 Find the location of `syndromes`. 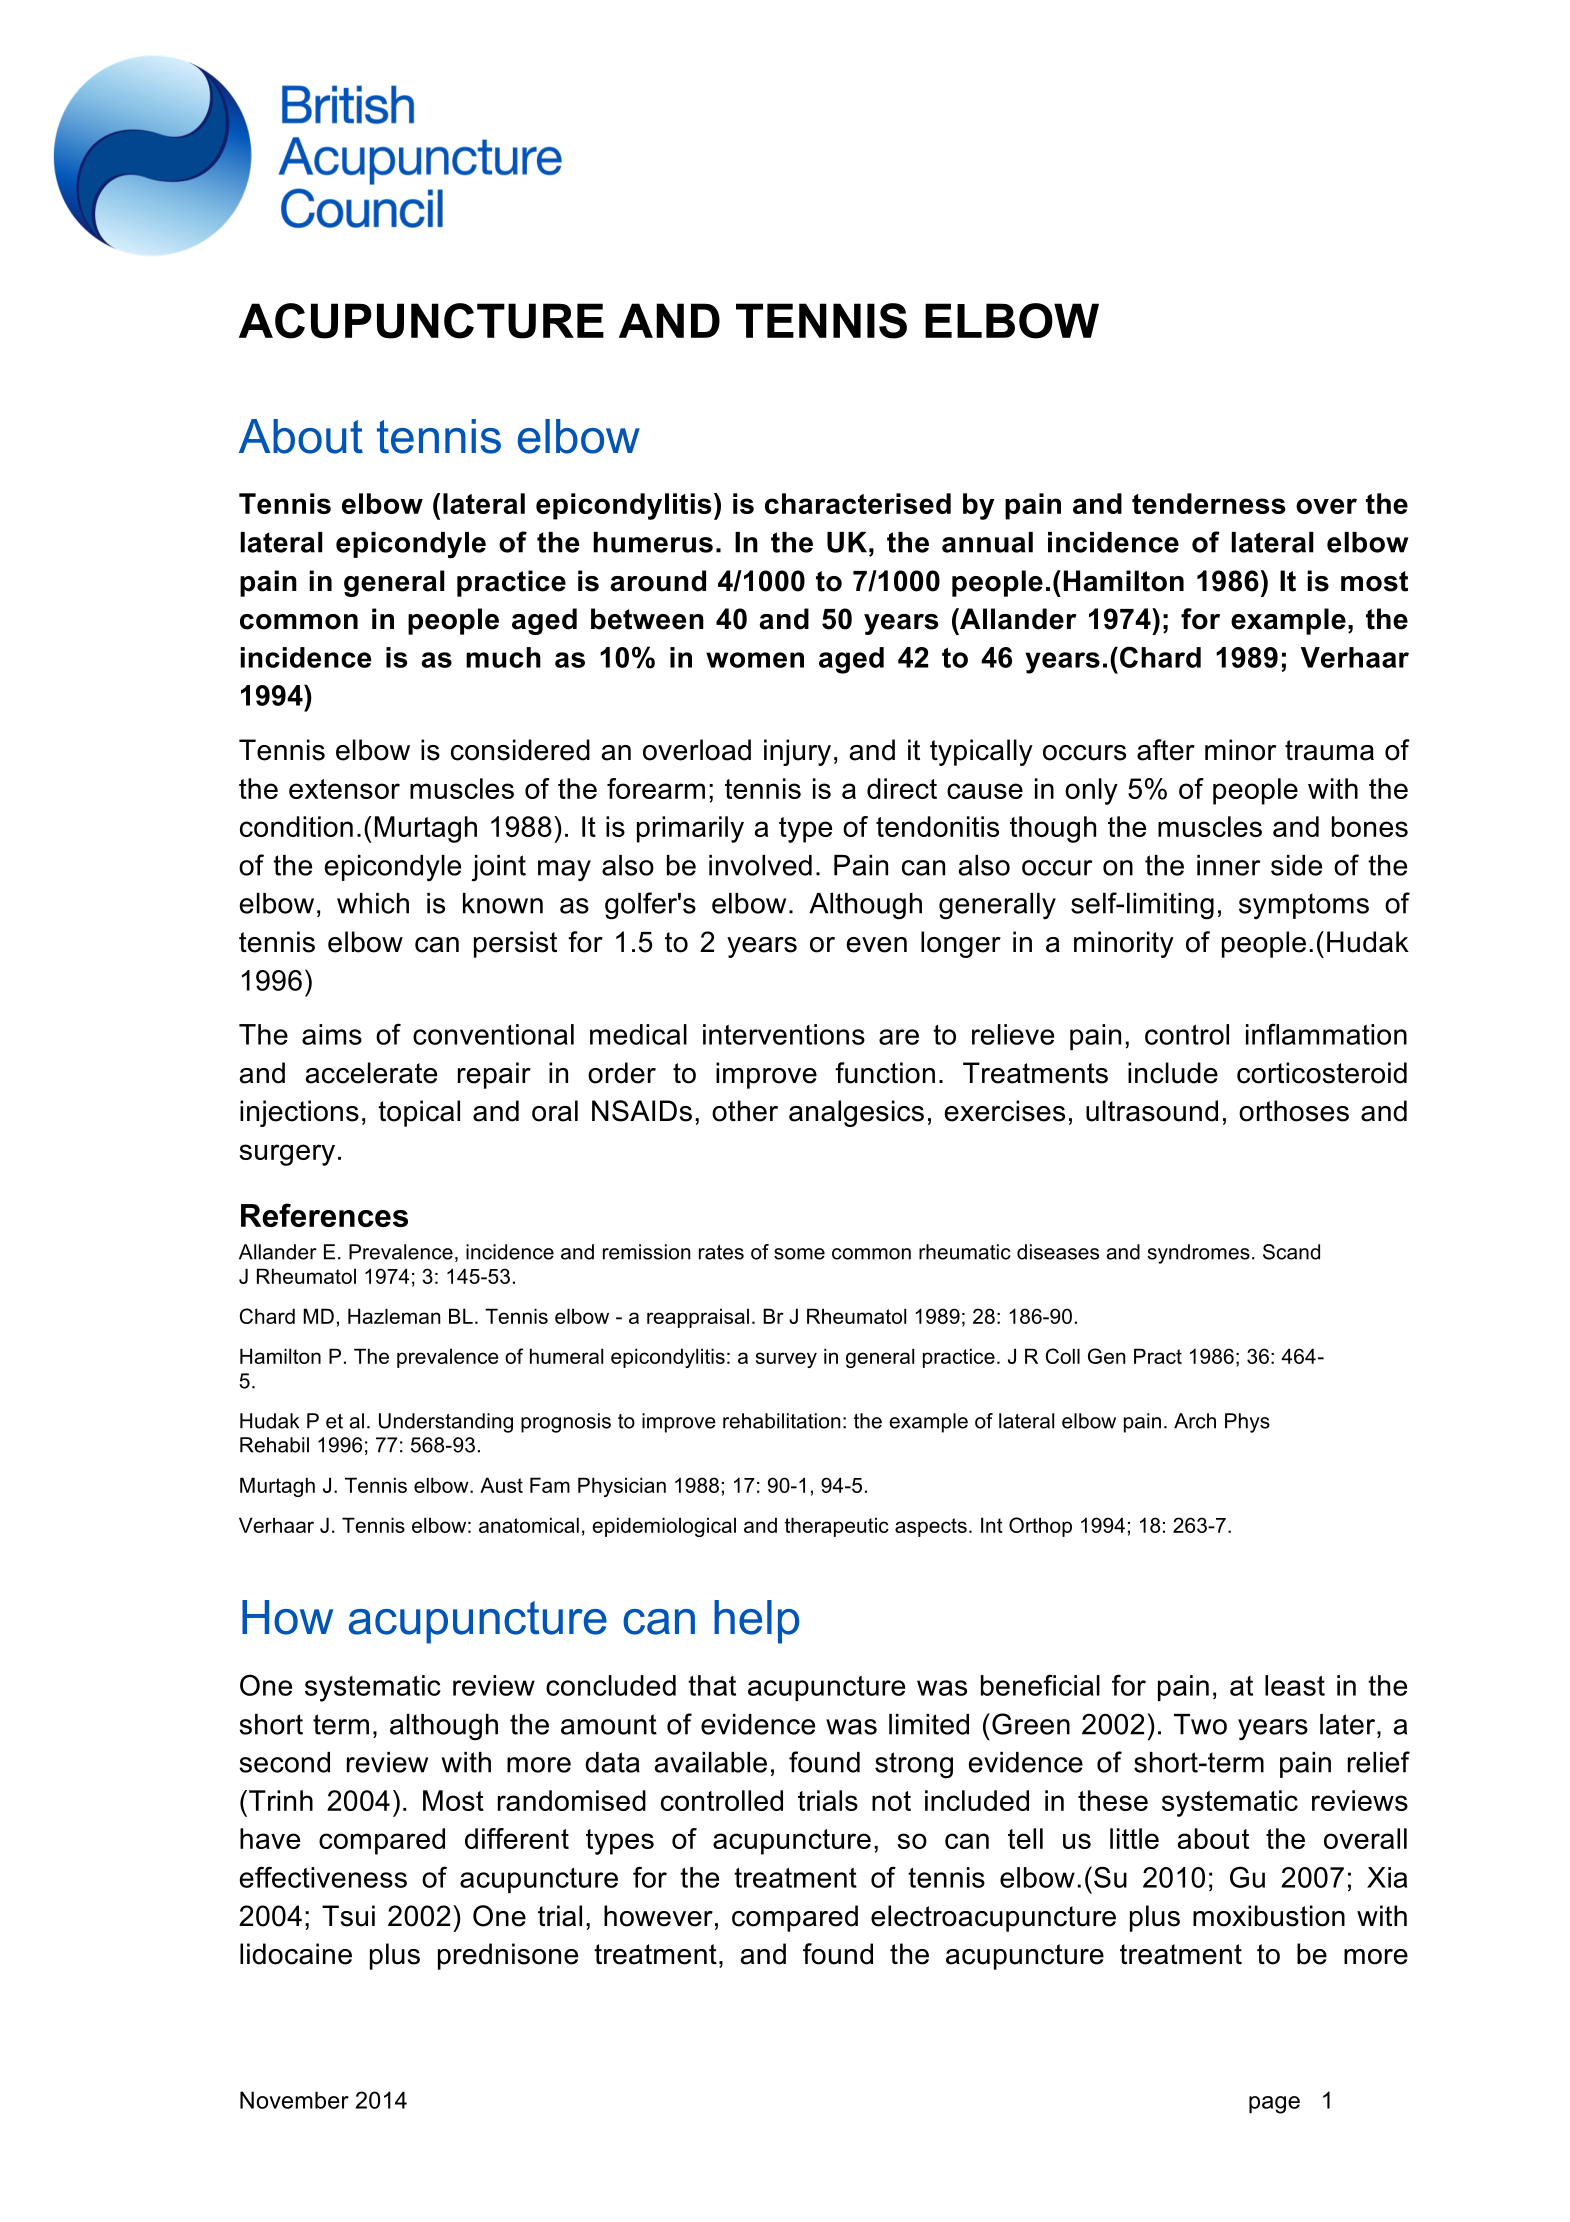

syndromes is located at coordinates (1198, 1254).
